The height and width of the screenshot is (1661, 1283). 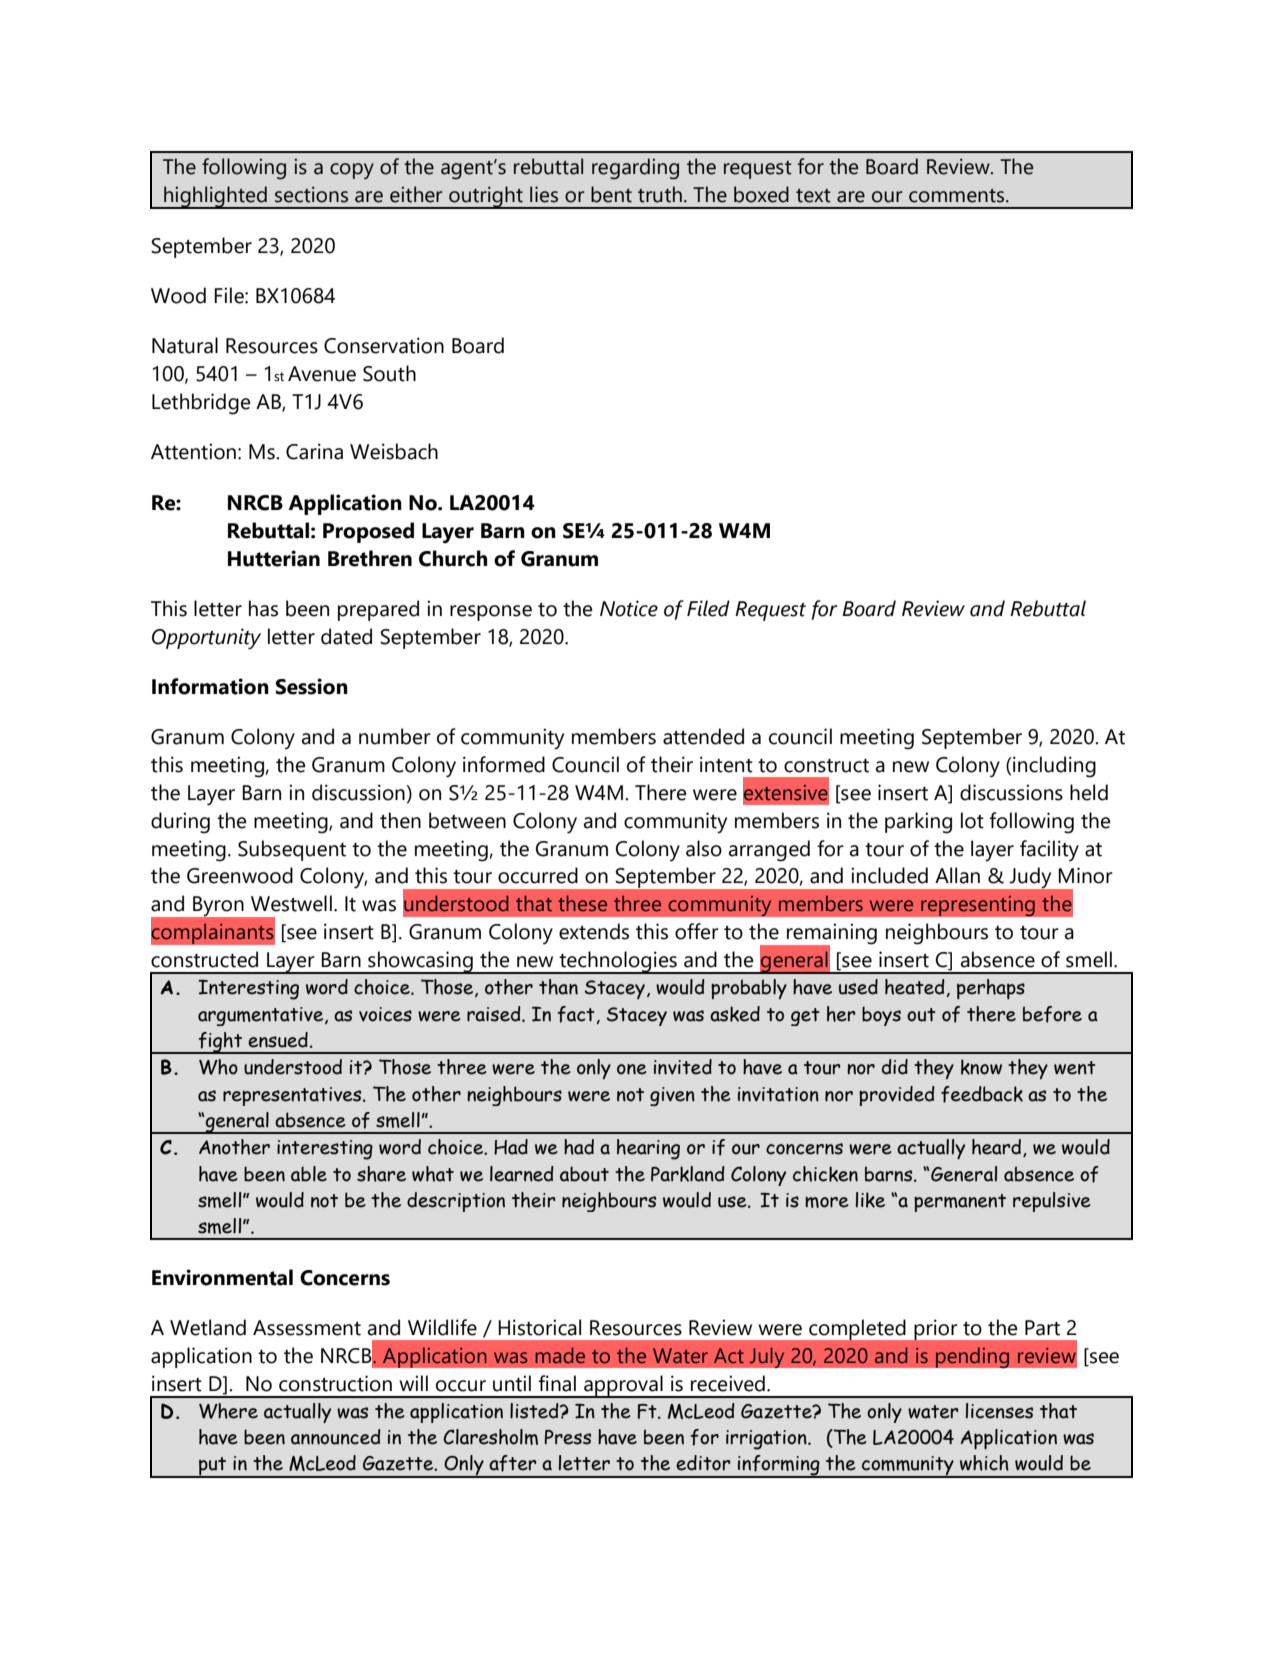 I want to click on announced, so click(x=336, y=1437).
